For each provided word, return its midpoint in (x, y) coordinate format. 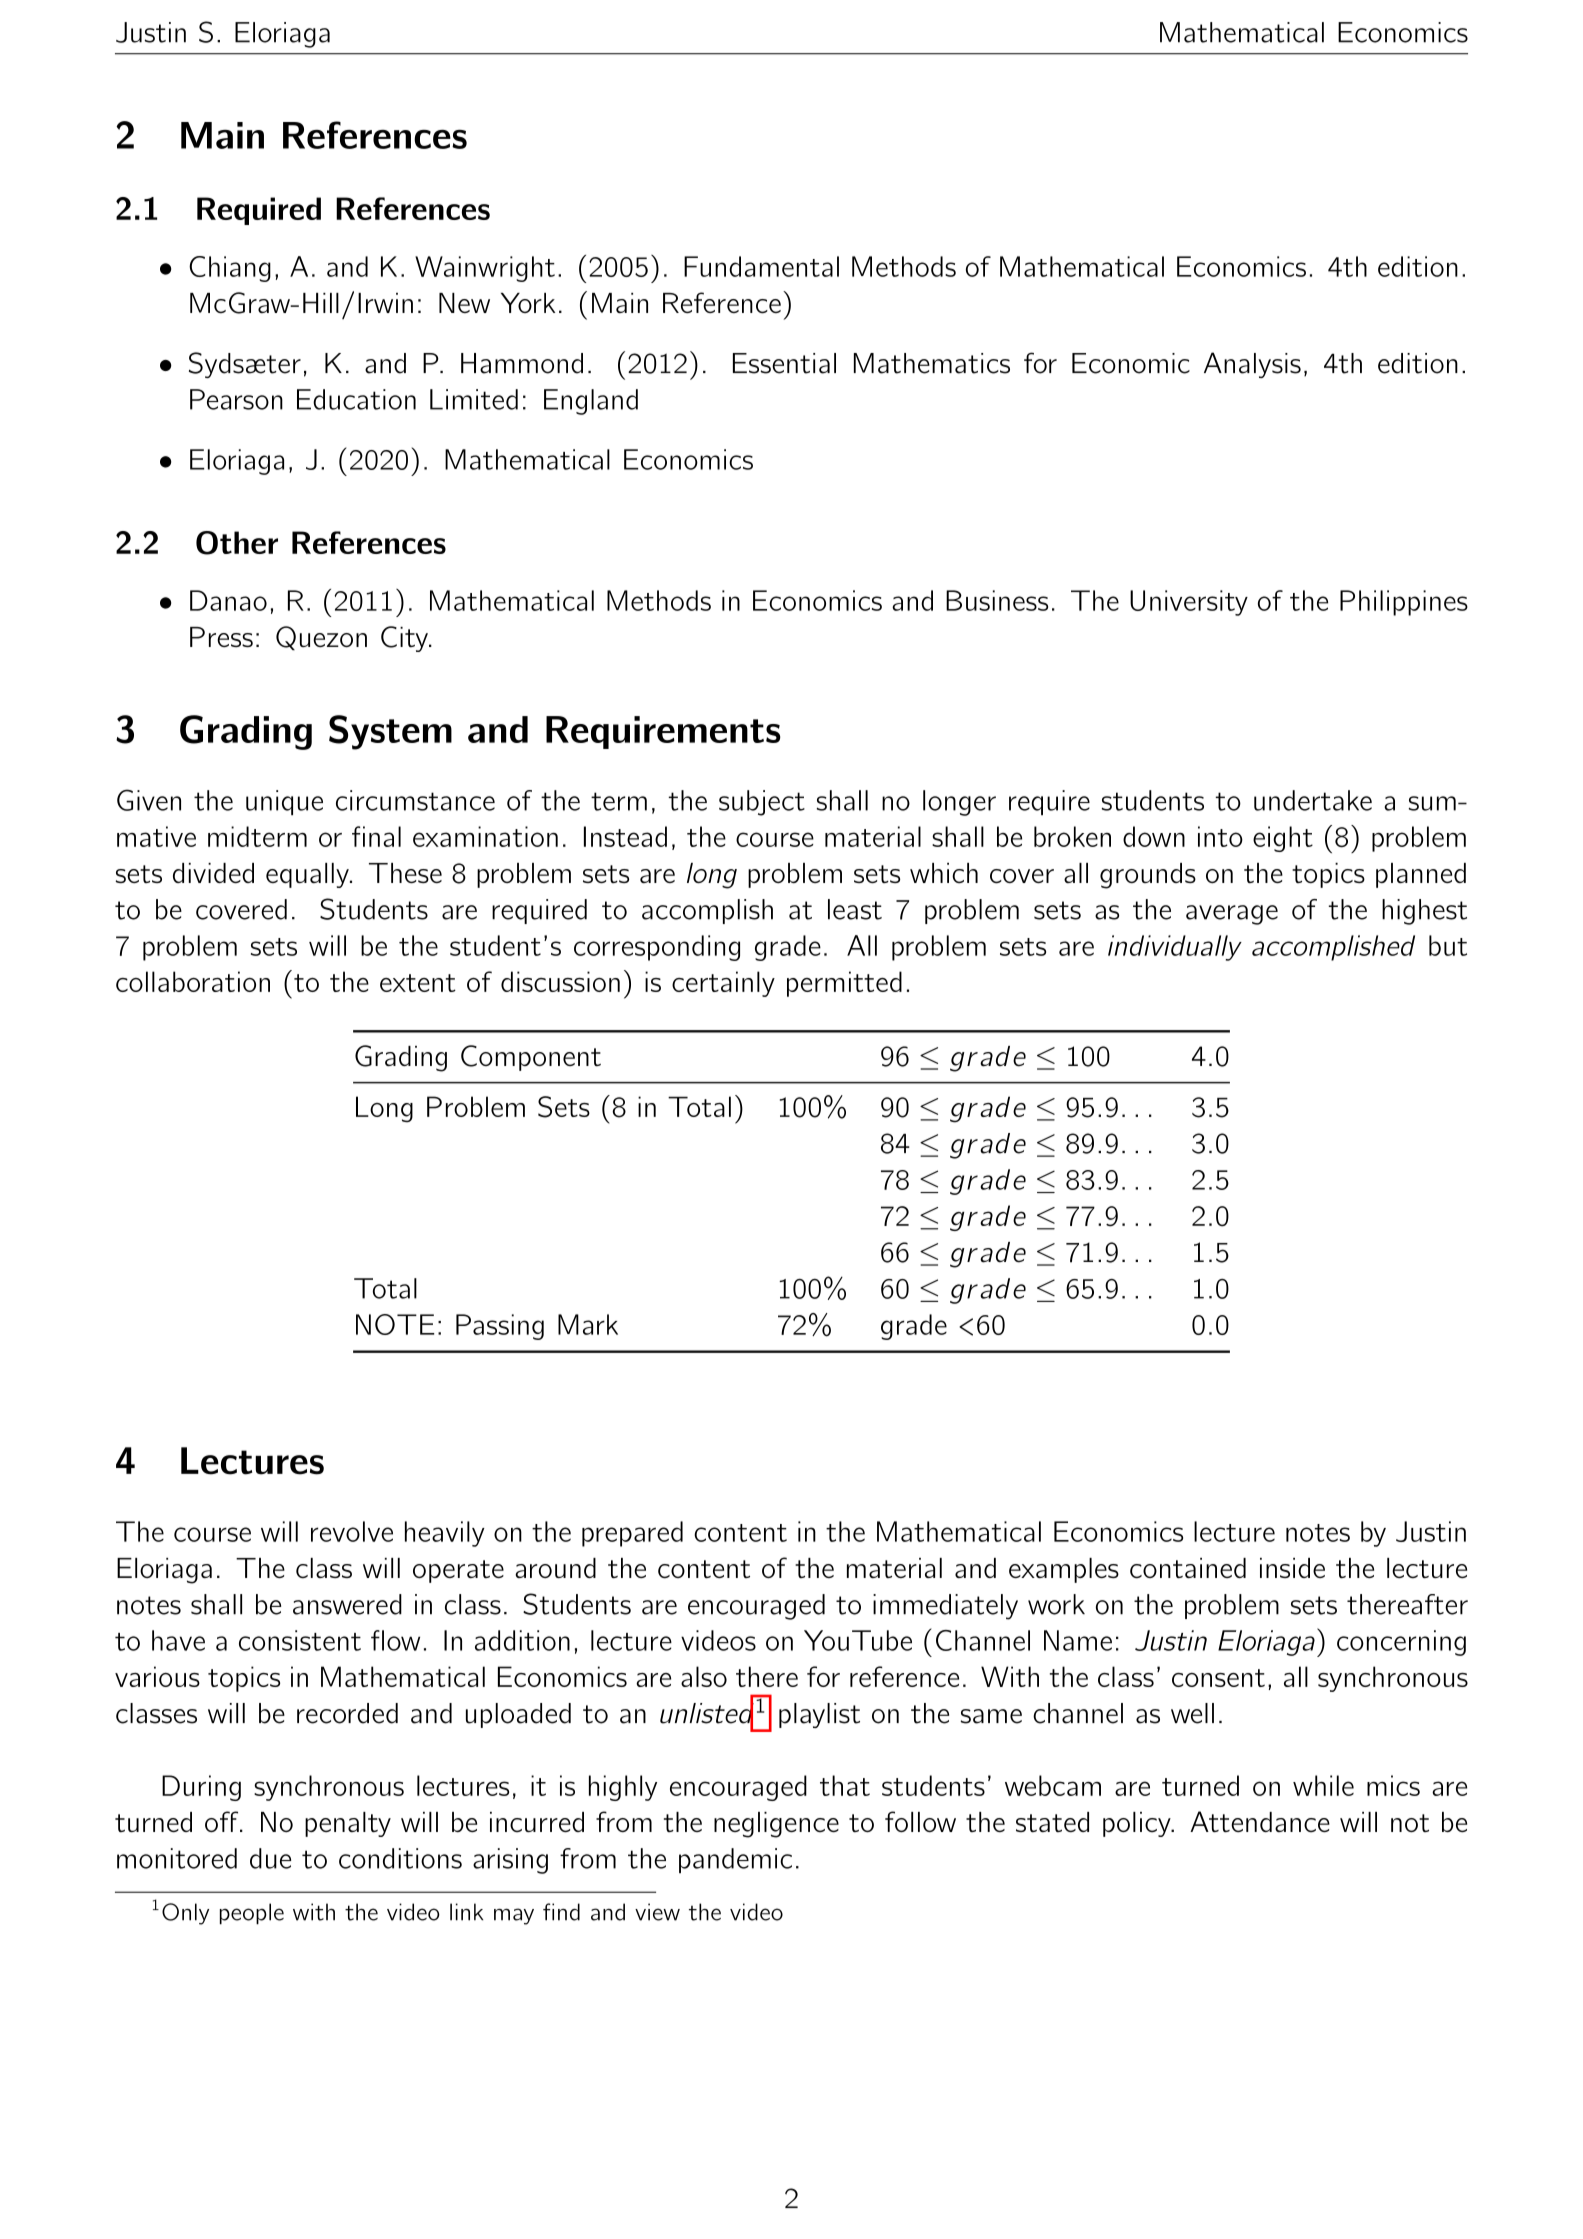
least (855, 909)
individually (1175, 948)
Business (997, 600)
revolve (352, 1531)
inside (1292, 1568)
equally (308, 875)
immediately (945, 1607)
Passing (500, 1327)
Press (221, 637)
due (270, 1858)
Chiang (230, 269)
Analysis (1252, 365)
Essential (784, 363)
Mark (588, 1324)
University (1189, 603)
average (1232, 915)
